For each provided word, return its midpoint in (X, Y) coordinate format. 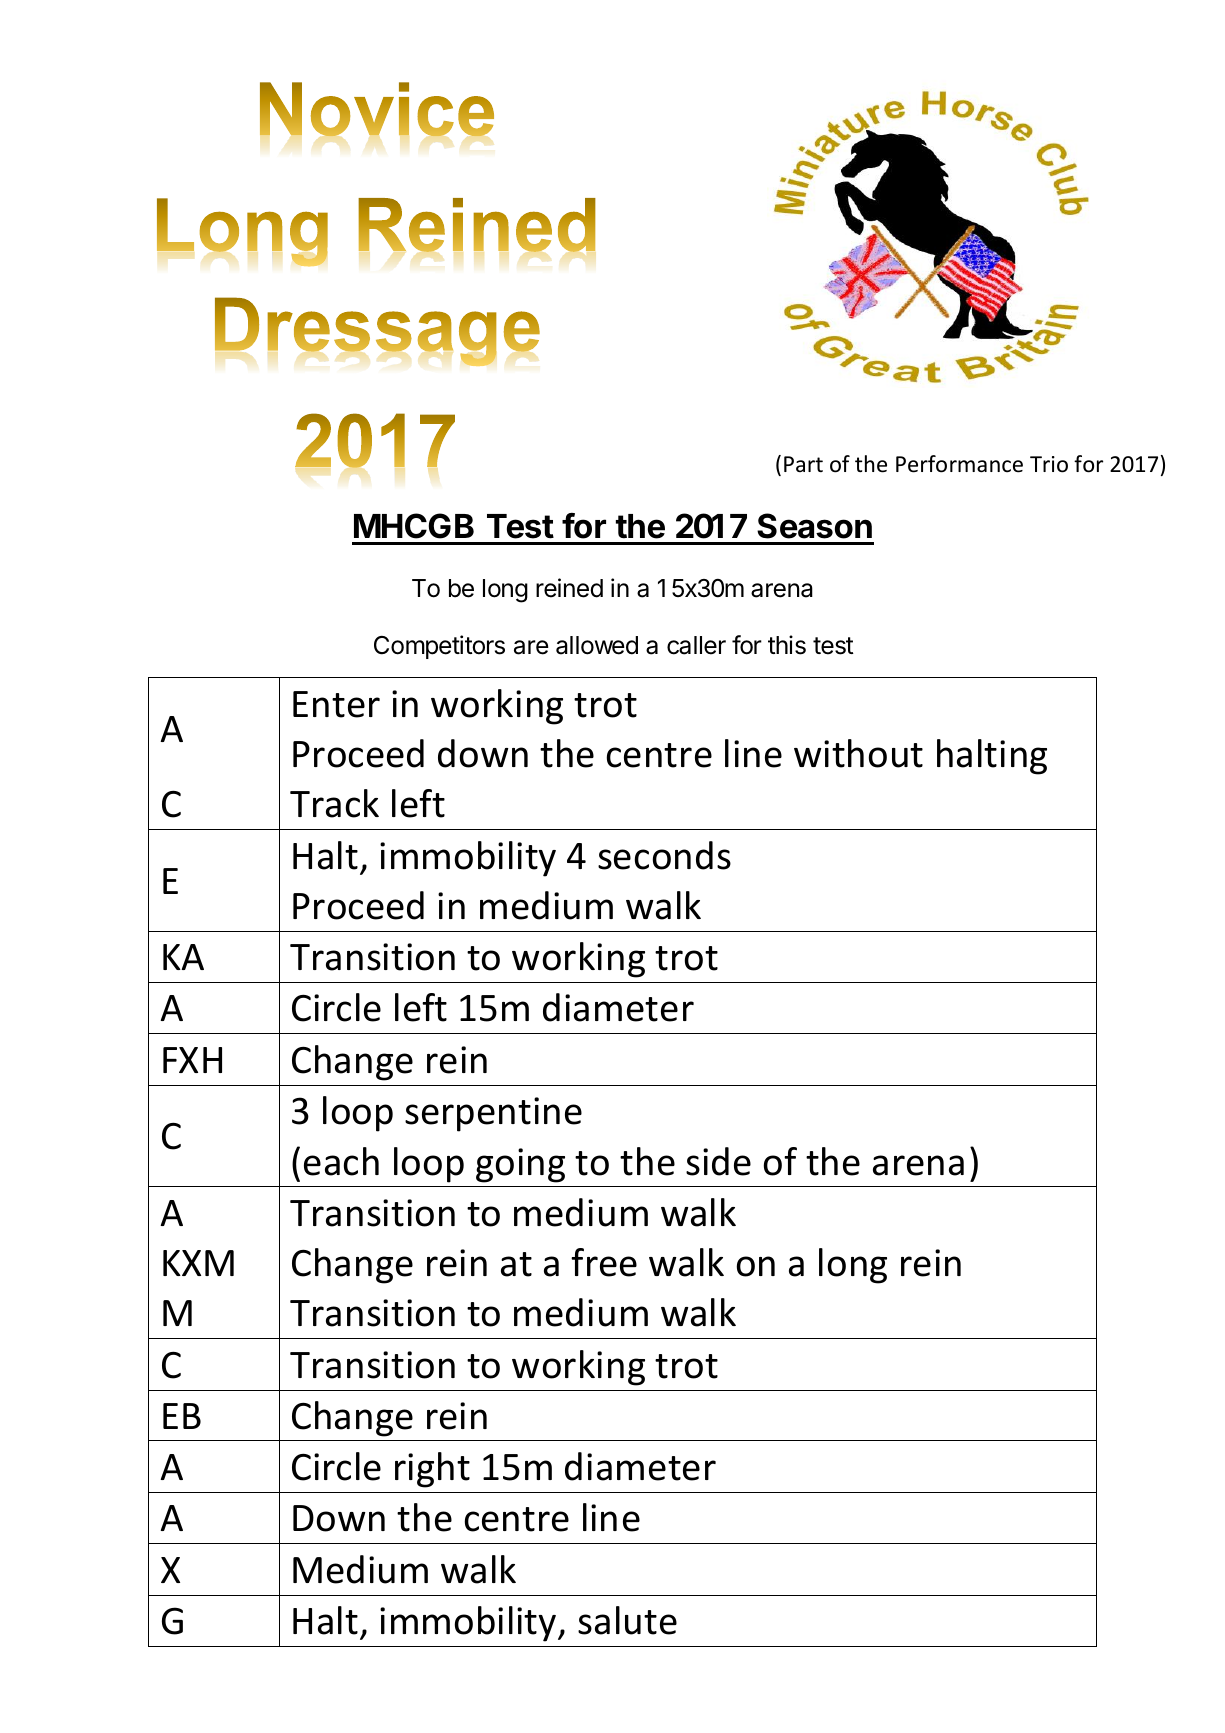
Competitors (439, 647)
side (718, 1161)
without (858, 753)
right (432, 1470)
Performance (959, 464)
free (604, 1262)
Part (803, 464)
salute (627, 1620)
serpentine (493, 1114)
